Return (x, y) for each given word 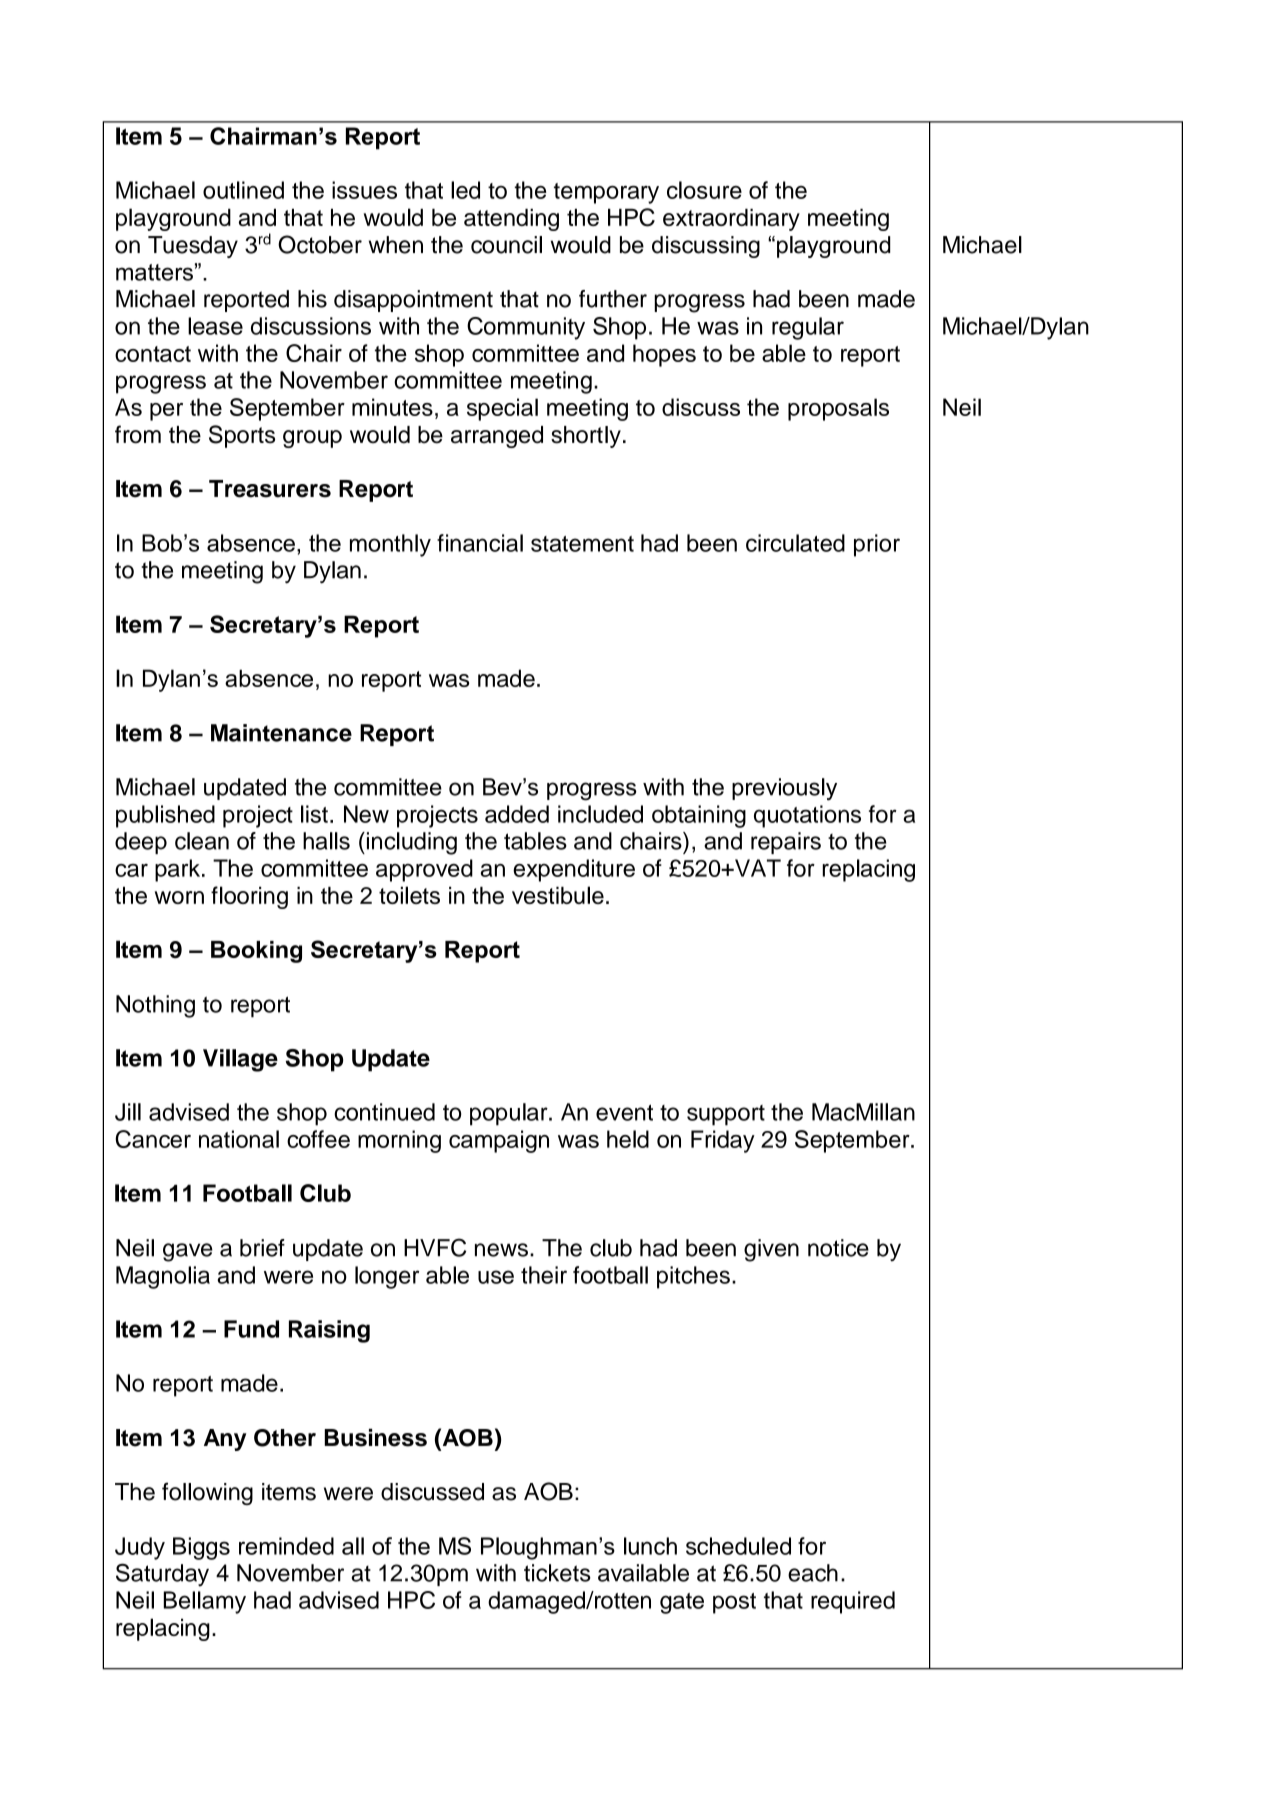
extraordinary (731, 220)
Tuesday (193, 247)
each (813, 1573)
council (506, 245)
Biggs (201, 1548)
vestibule (558, 895)
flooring (249, 897)
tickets (557, 1573)
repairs (786, 843)
